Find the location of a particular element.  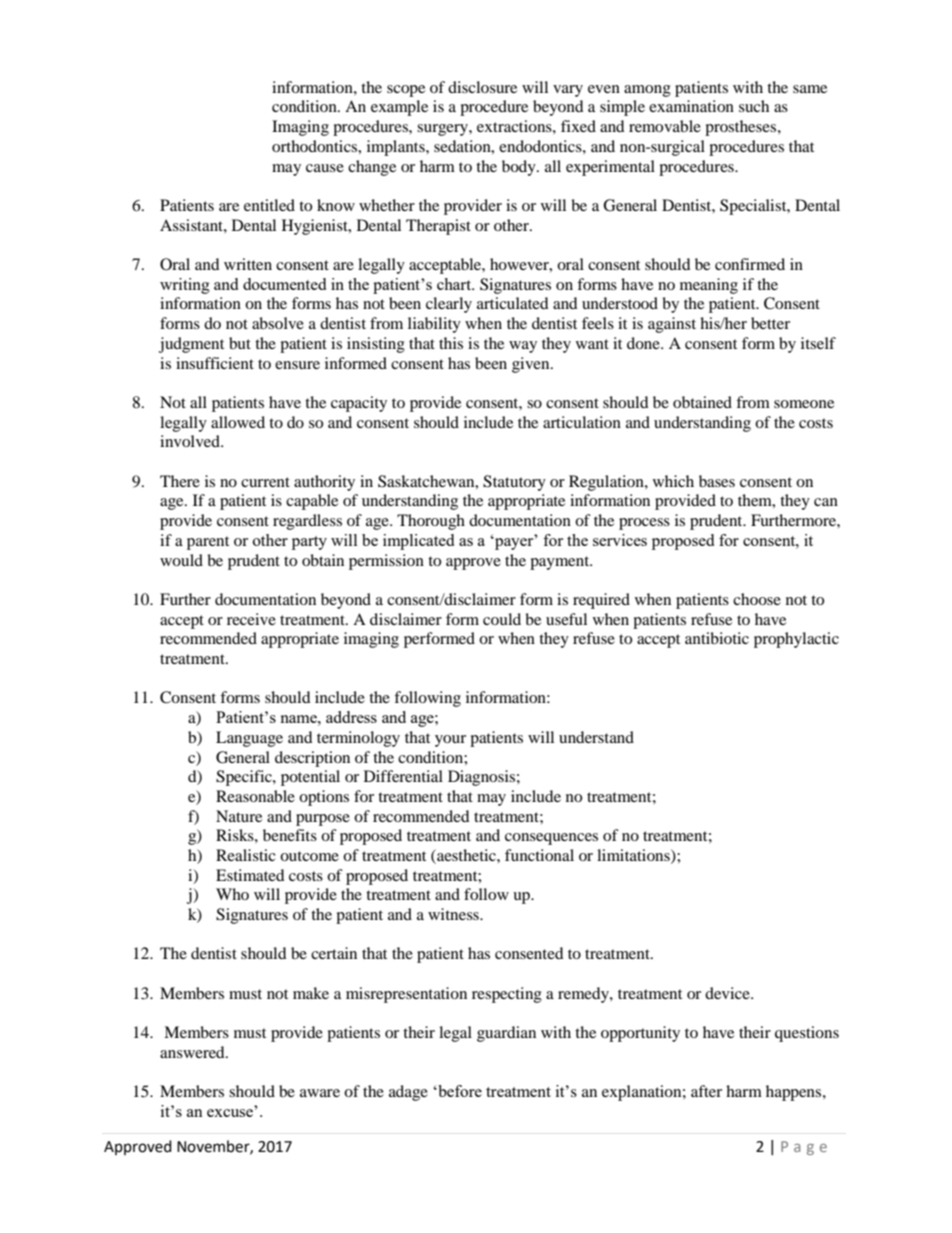

but is located at coordinates (240, 343).
